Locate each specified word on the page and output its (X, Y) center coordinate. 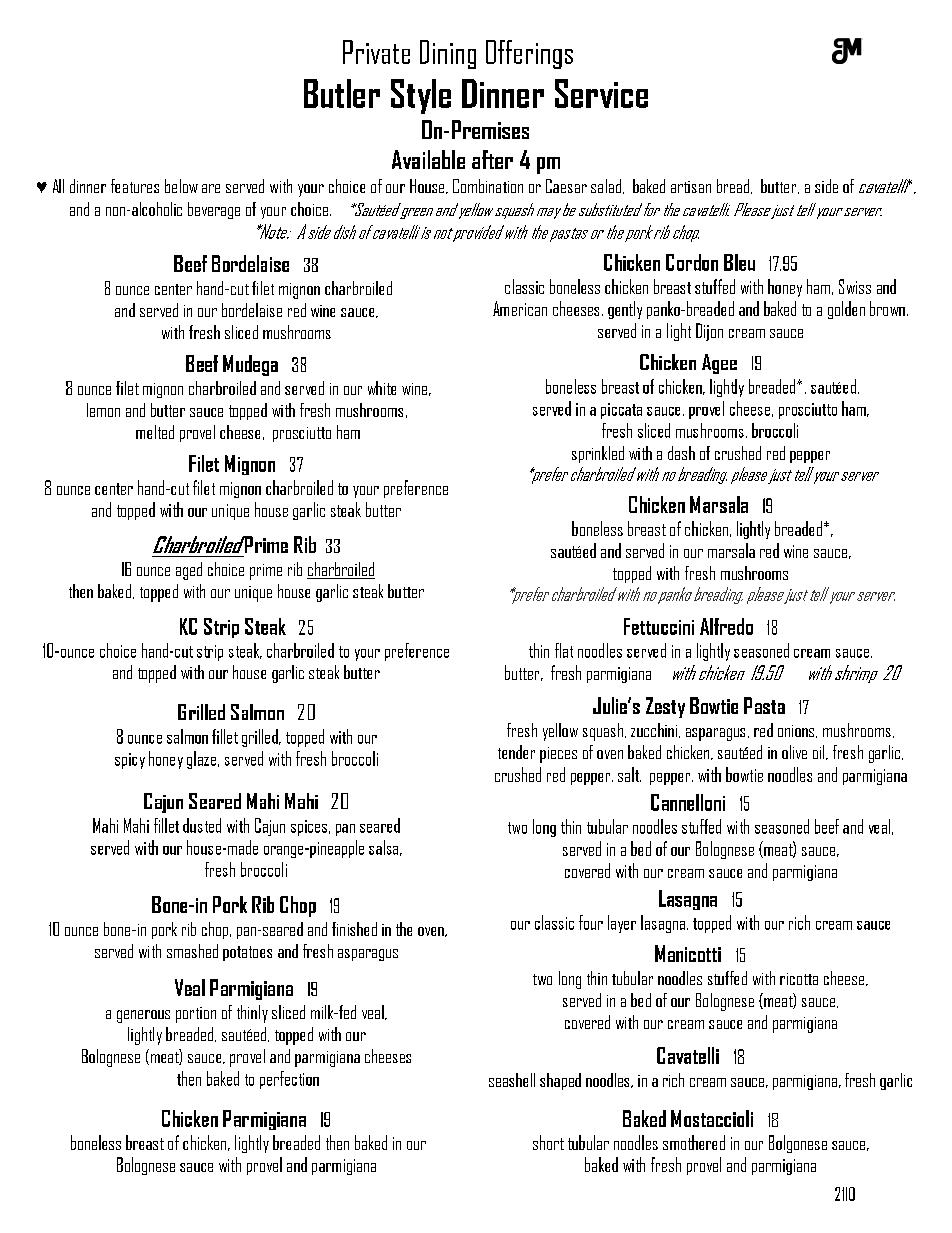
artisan (691, 187)
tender (516, 752)
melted (155, 432)
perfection (289, 1080)
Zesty (665, 707)
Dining (448, 54)
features (135, 186)
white (382, 388)
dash (681, 453)
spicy (130, 761)
